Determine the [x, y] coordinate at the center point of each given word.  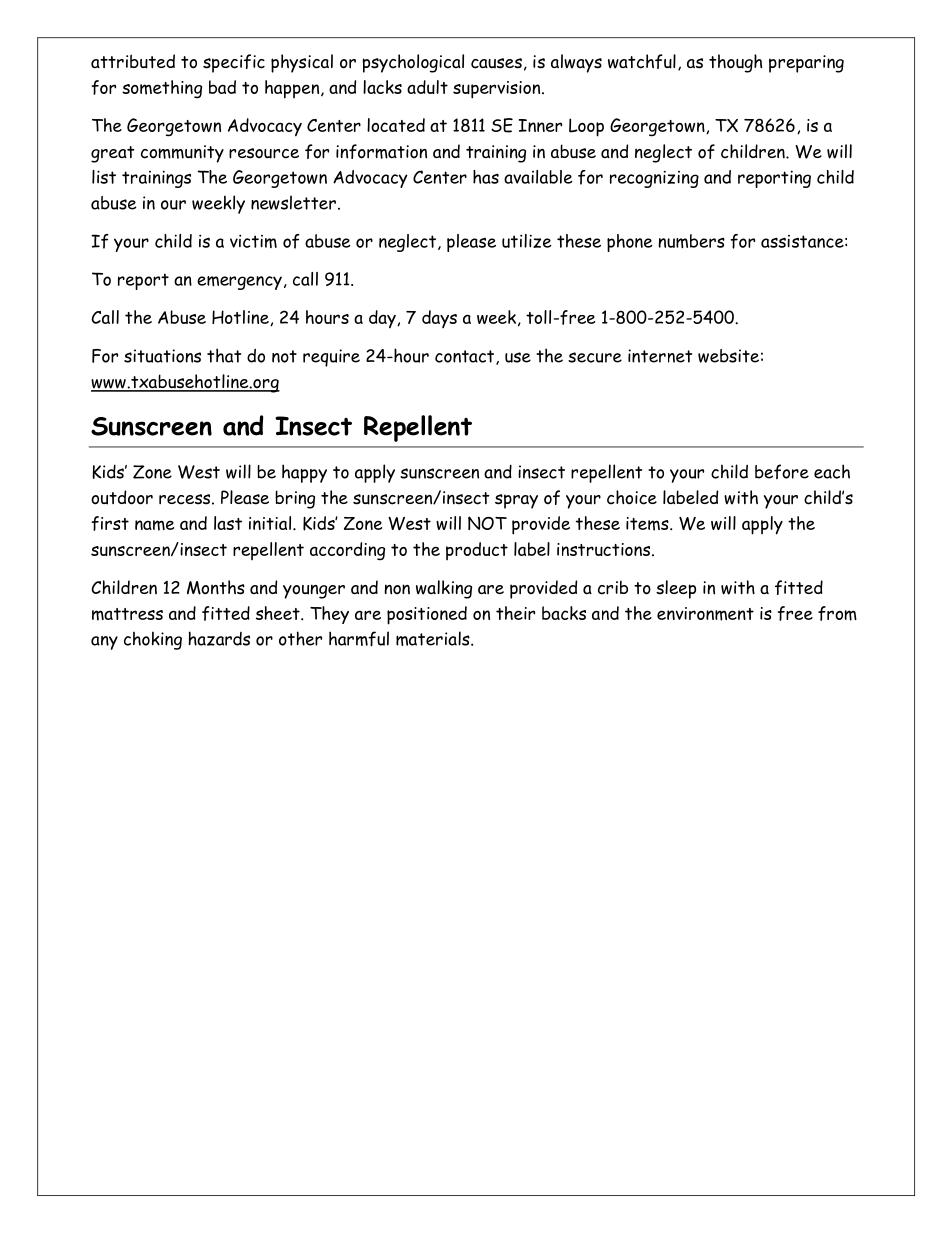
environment [705, 614]
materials [434, 638]
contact [466, 357]
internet [660, 356]
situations [162, 356]
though [735, 63]
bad [222, 87]
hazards [219, 638]
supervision [498, 90]
